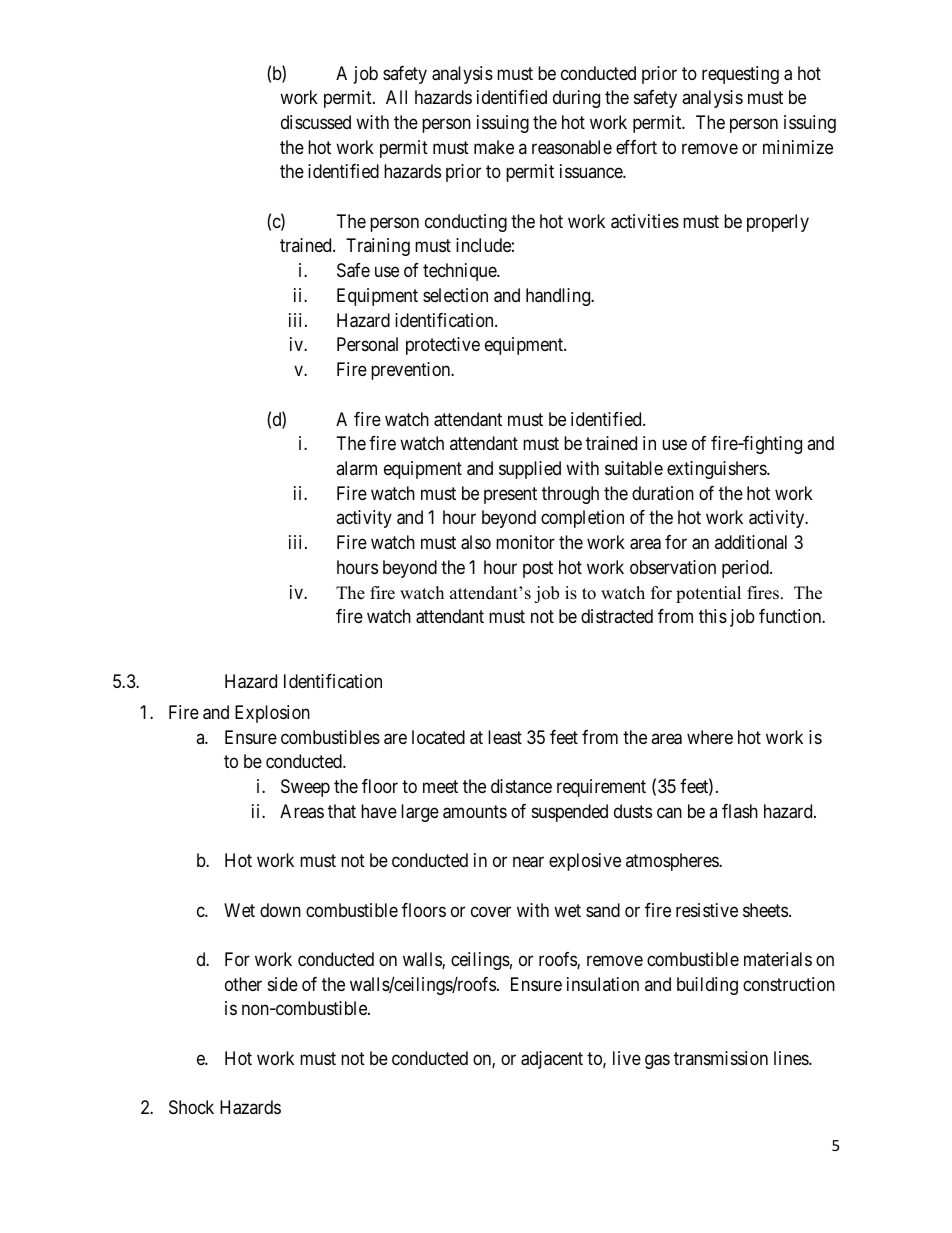 The image size is (952, 1233). I want to click on supplied, so click(530, 470).
